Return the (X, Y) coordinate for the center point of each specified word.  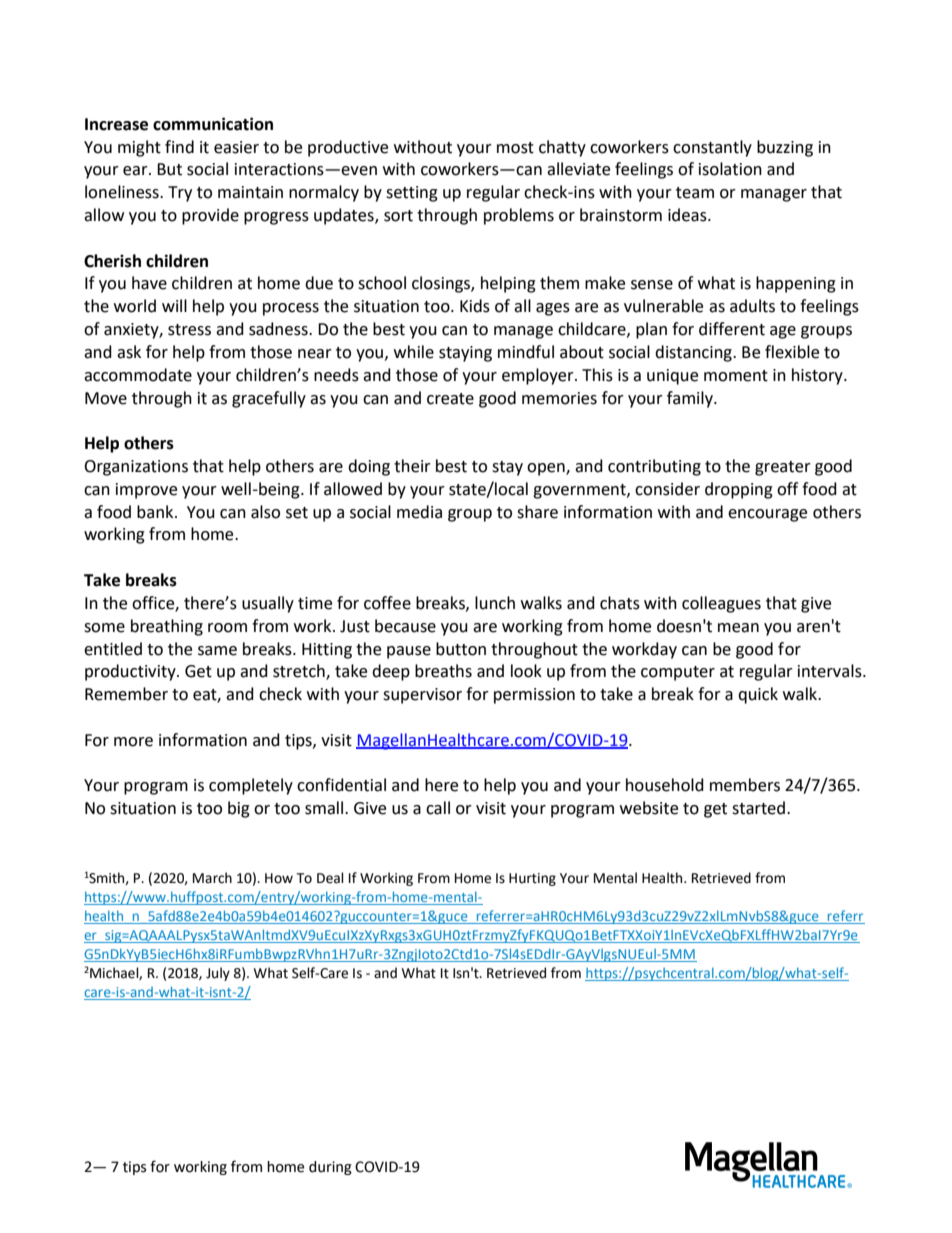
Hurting (532, 879)
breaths (443, 671)
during (330, 1168)
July (218, 974)
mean (738, 628)
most (515, 148)
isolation (730, 169)
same (217, 651)
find (179, 147)
